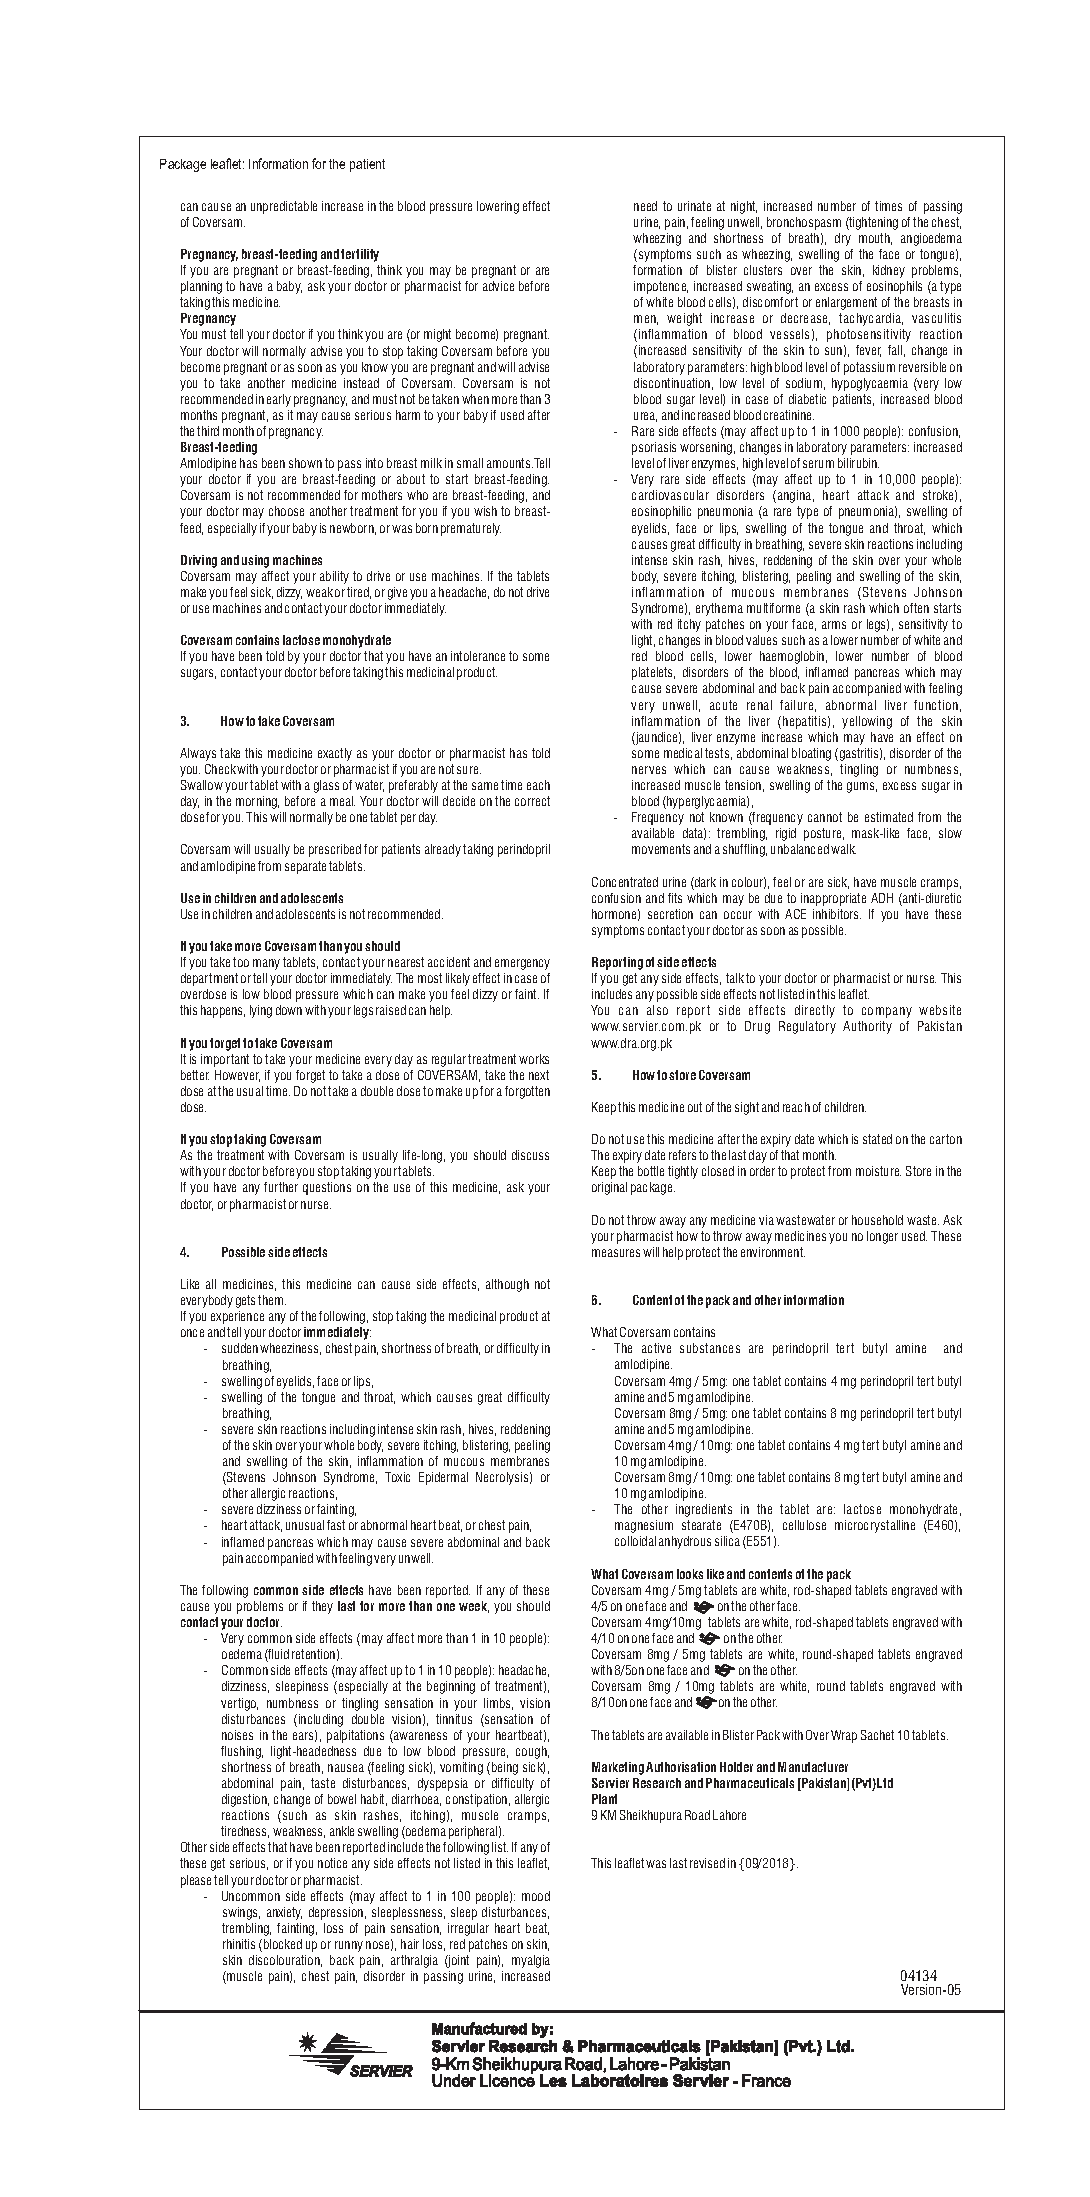  Describe the element at coordinates (843, 239) in the screenshot. I see `dry` at that location.
